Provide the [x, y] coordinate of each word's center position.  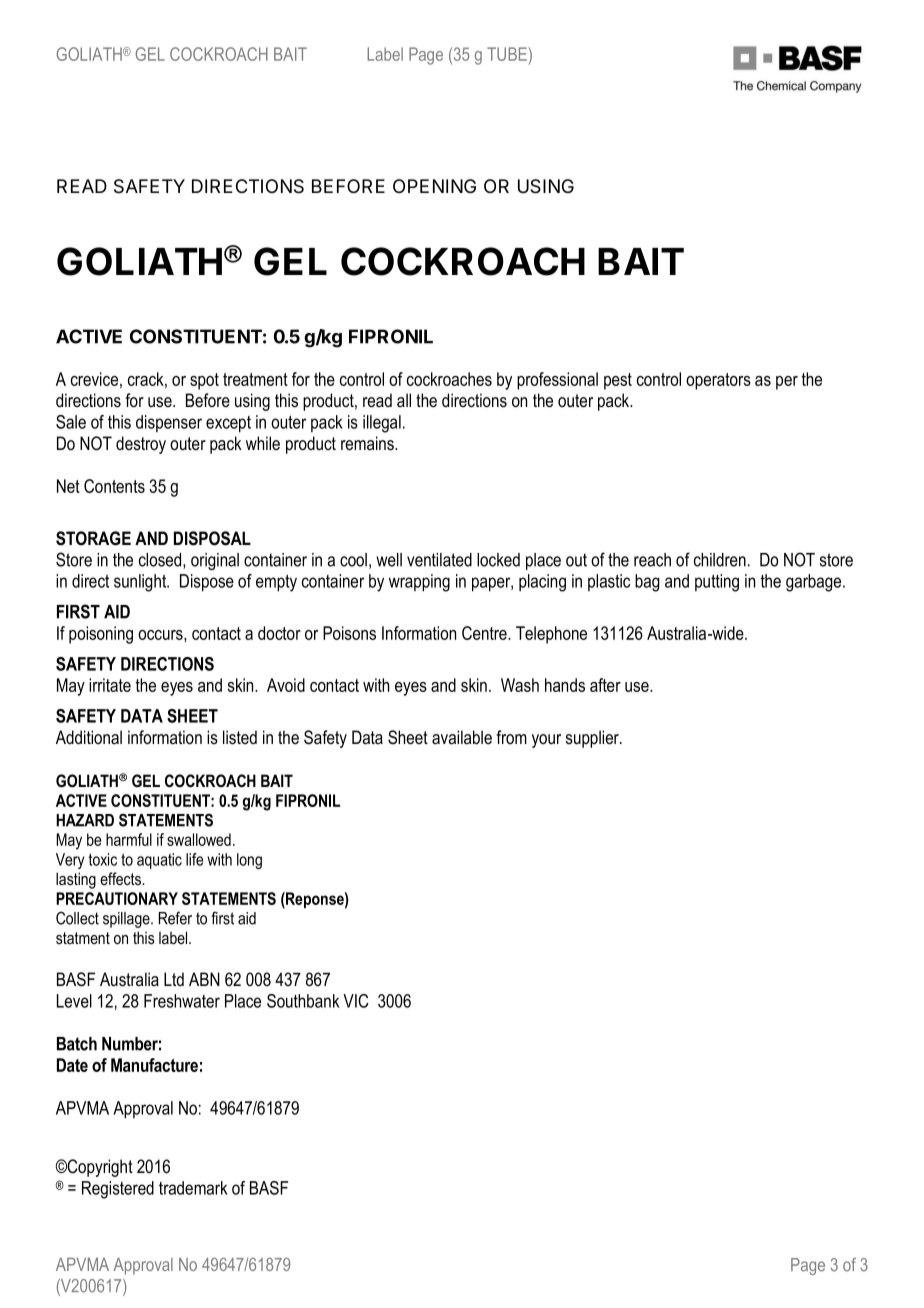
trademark [193, 1188]
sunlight [141, 583]
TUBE [508, 54]
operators [718, 381]
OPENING [434, 186]
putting [717, 583]
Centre [485, 633]
